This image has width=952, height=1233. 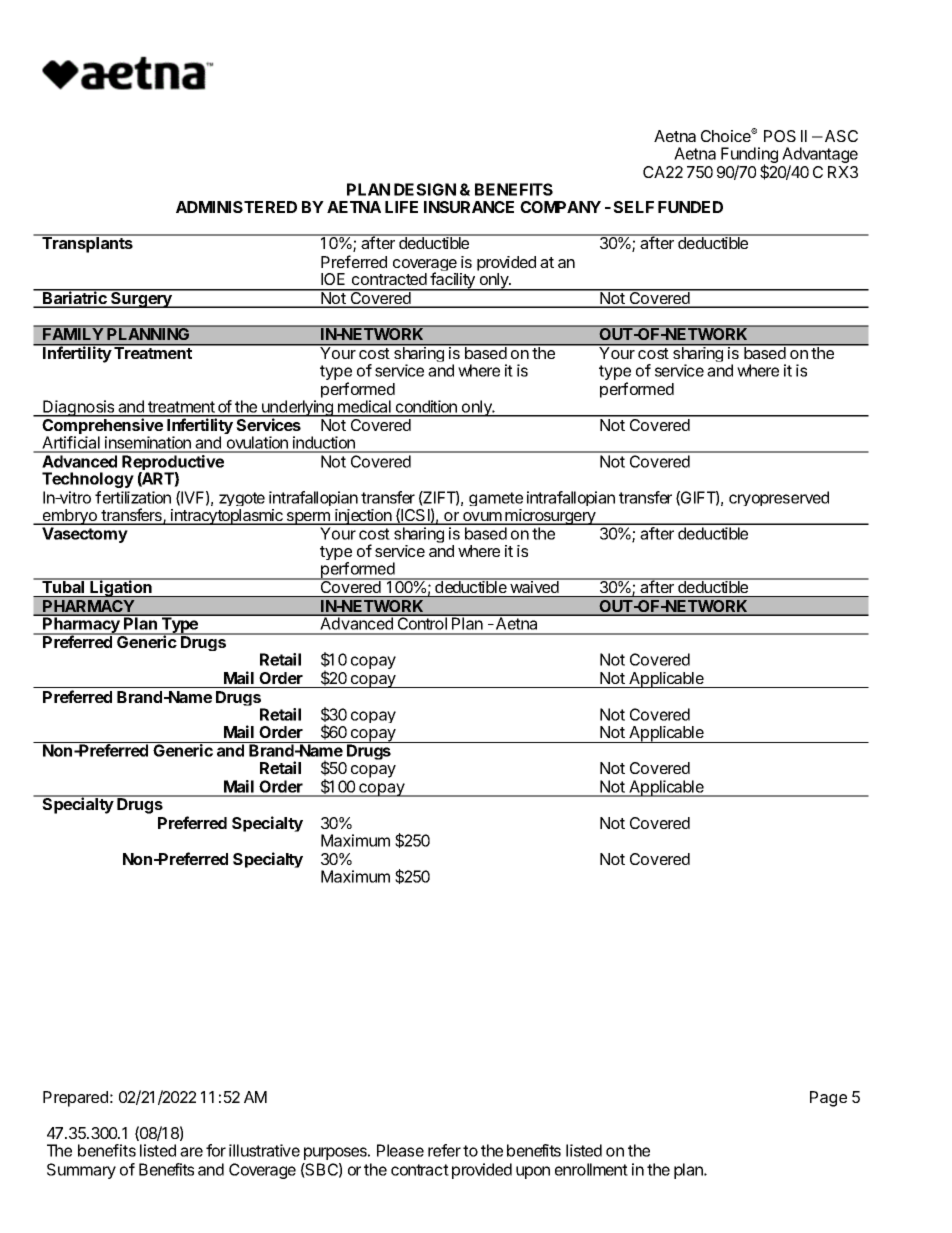 What do you see at coordinates (591, 1169) in the image?
I see `enrollment` at bounding box center [591, 1169].
